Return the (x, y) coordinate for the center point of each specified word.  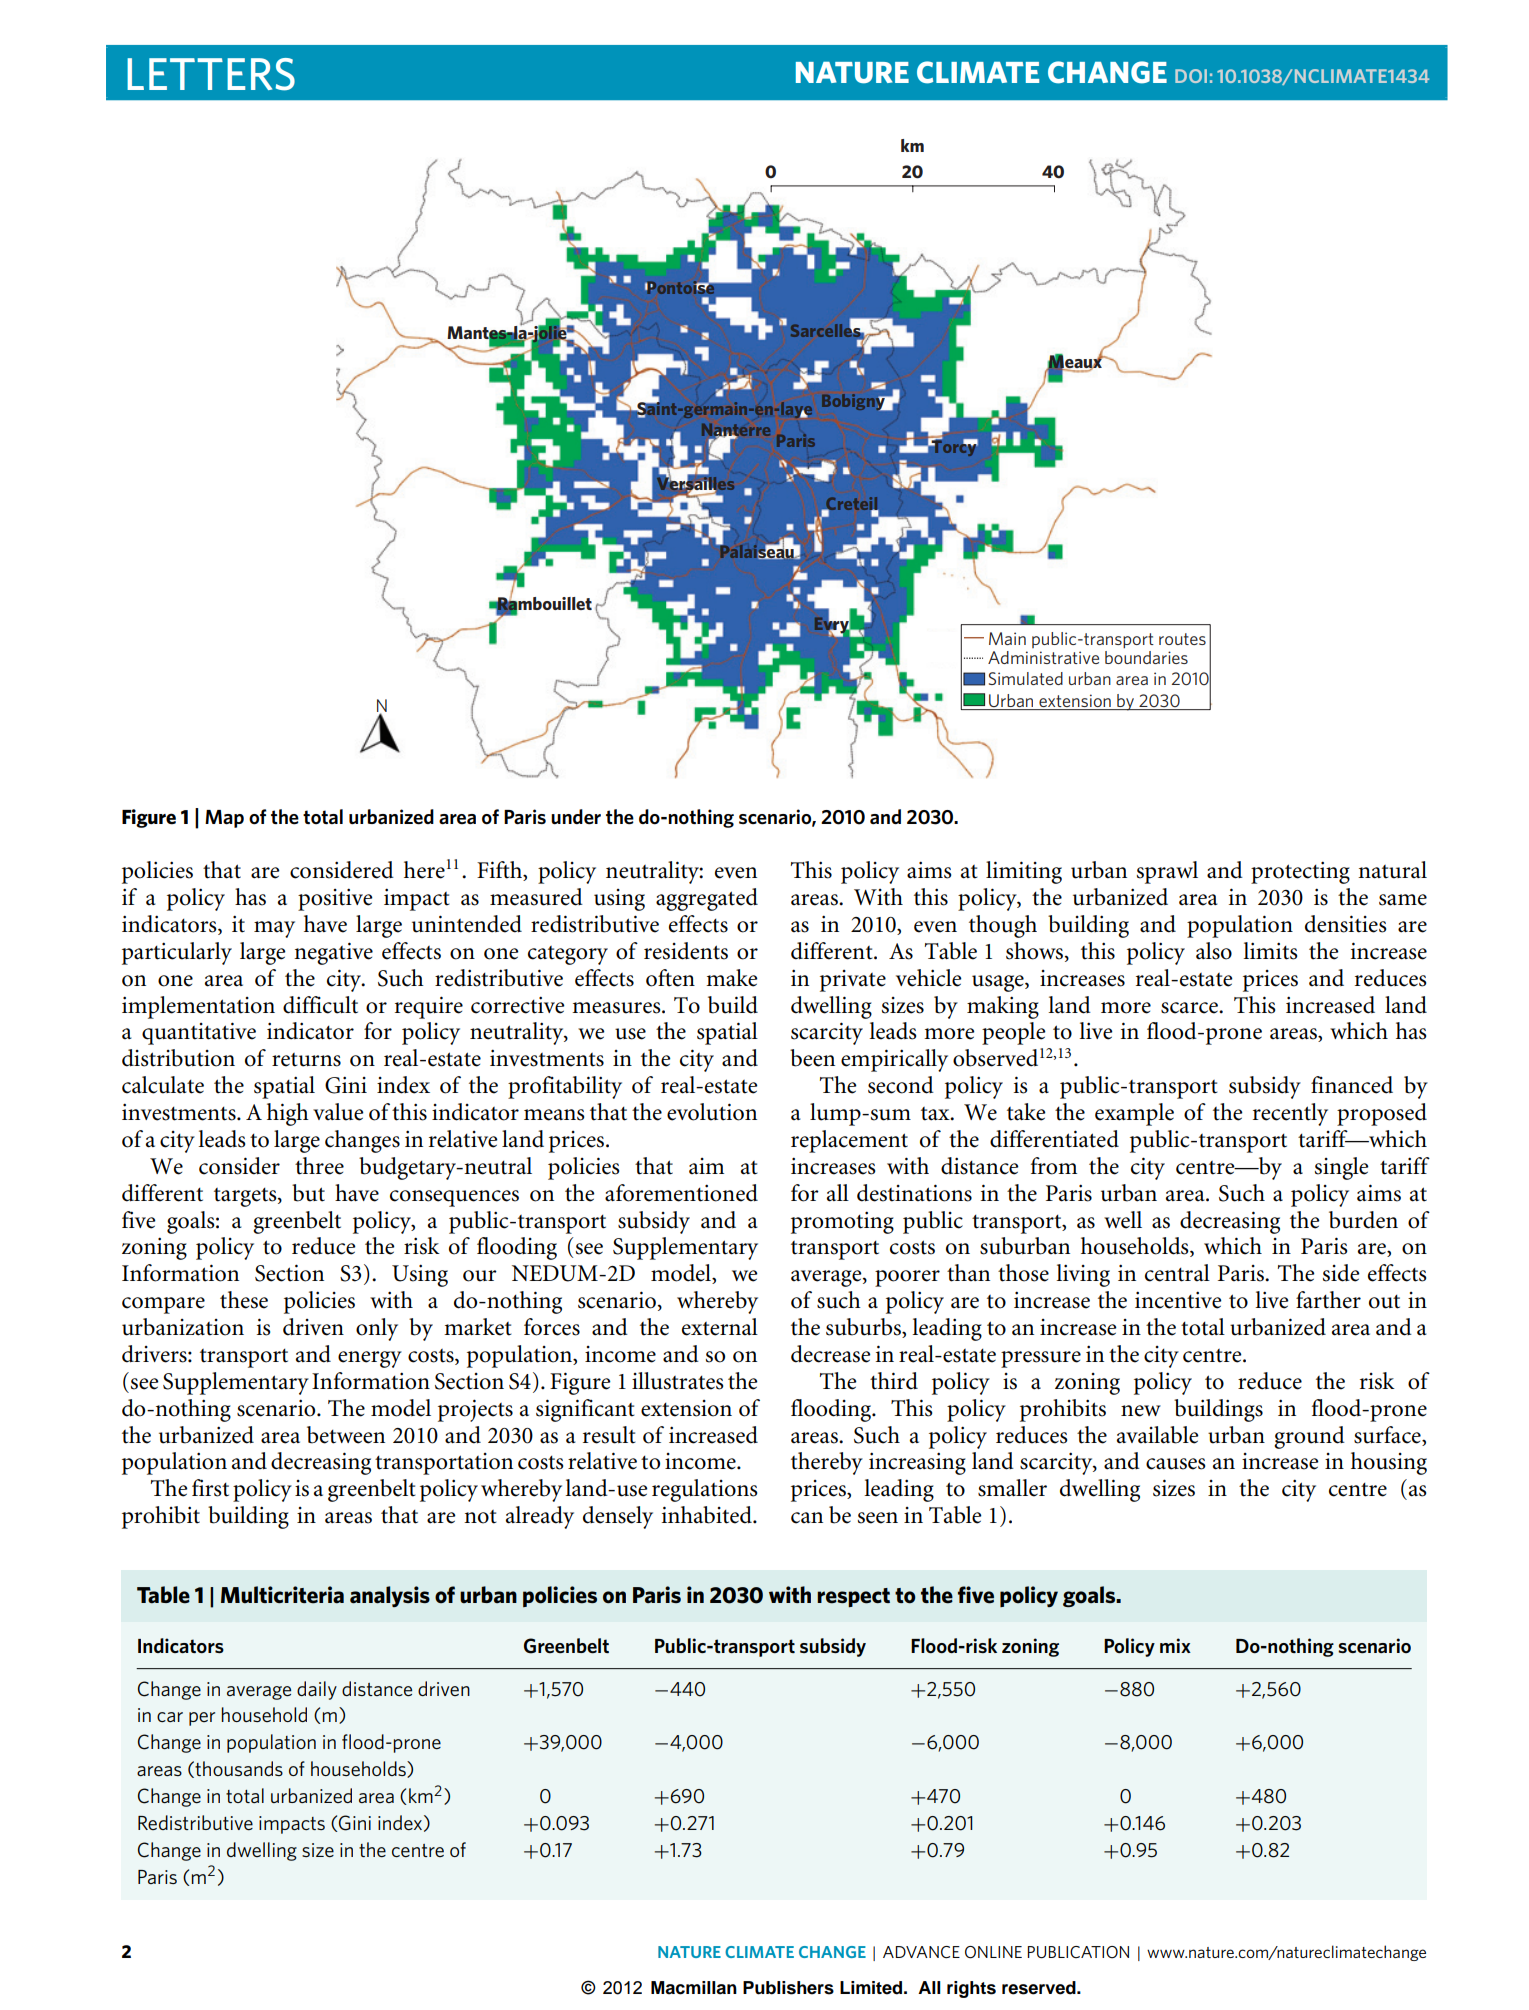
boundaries (1146, 657)
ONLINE (993, 1952)
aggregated (707, 899)
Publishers (788, 1988)
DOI (1191, 76)
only (377, 1329)
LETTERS (211, 74)
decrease (831, 1354)
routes (1182, 639)
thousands (238, 1769)
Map (224, 819)
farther (1328, 1300)
